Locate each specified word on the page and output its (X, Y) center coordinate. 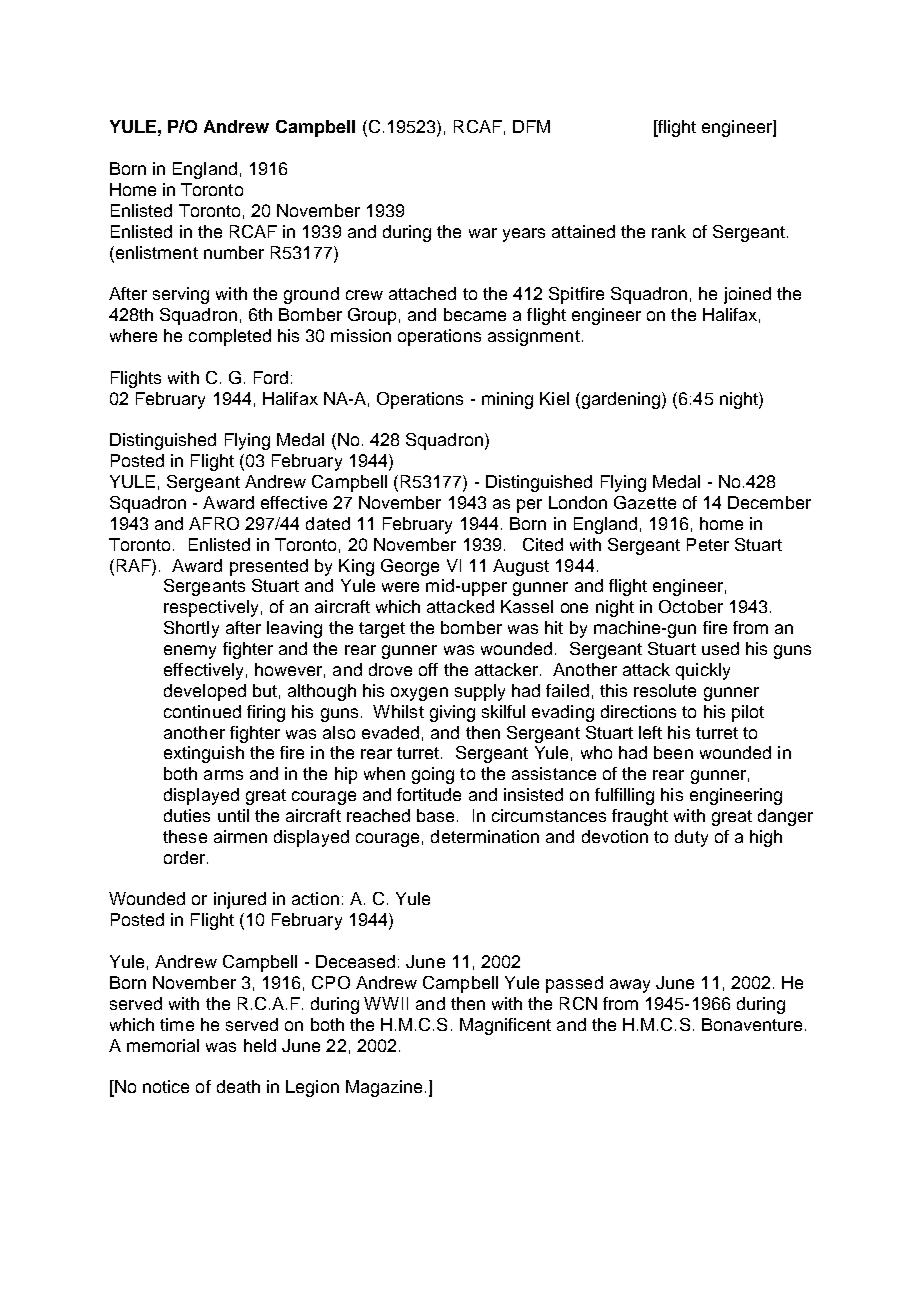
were (400, 587)
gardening (621, 400)
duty (691, 838)
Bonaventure (752, 1024)
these (185, 836)
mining (507, 400)
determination (485, 836)
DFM (531, 126)
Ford (271, 377)
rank (669, 231)
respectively (211, 608)
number (234, 252)
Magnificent (505, 1026)
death (238, 1086)
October (691, 606)
